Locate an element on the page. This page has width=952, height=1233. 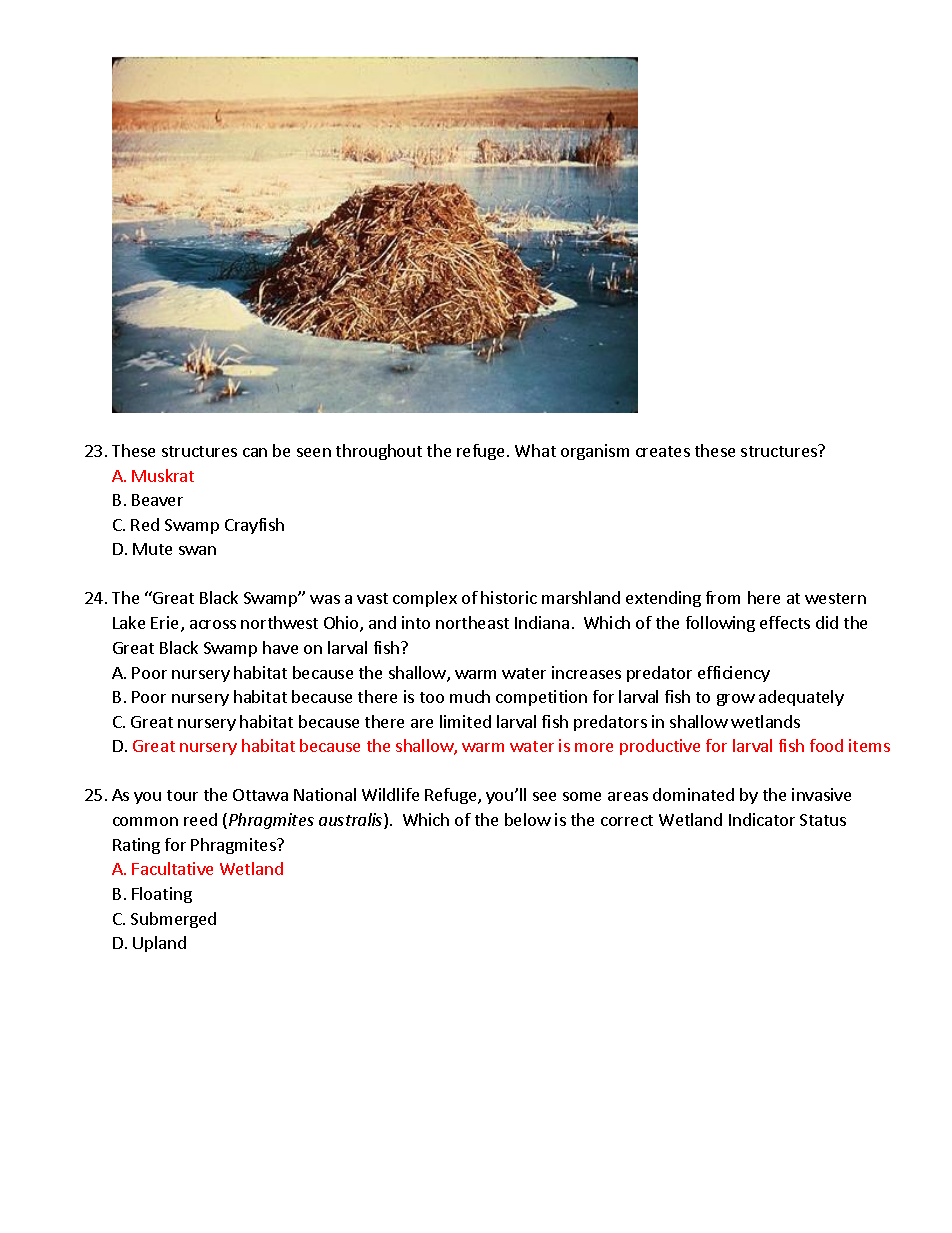
Submerged is located at coordinates (173, 920).
